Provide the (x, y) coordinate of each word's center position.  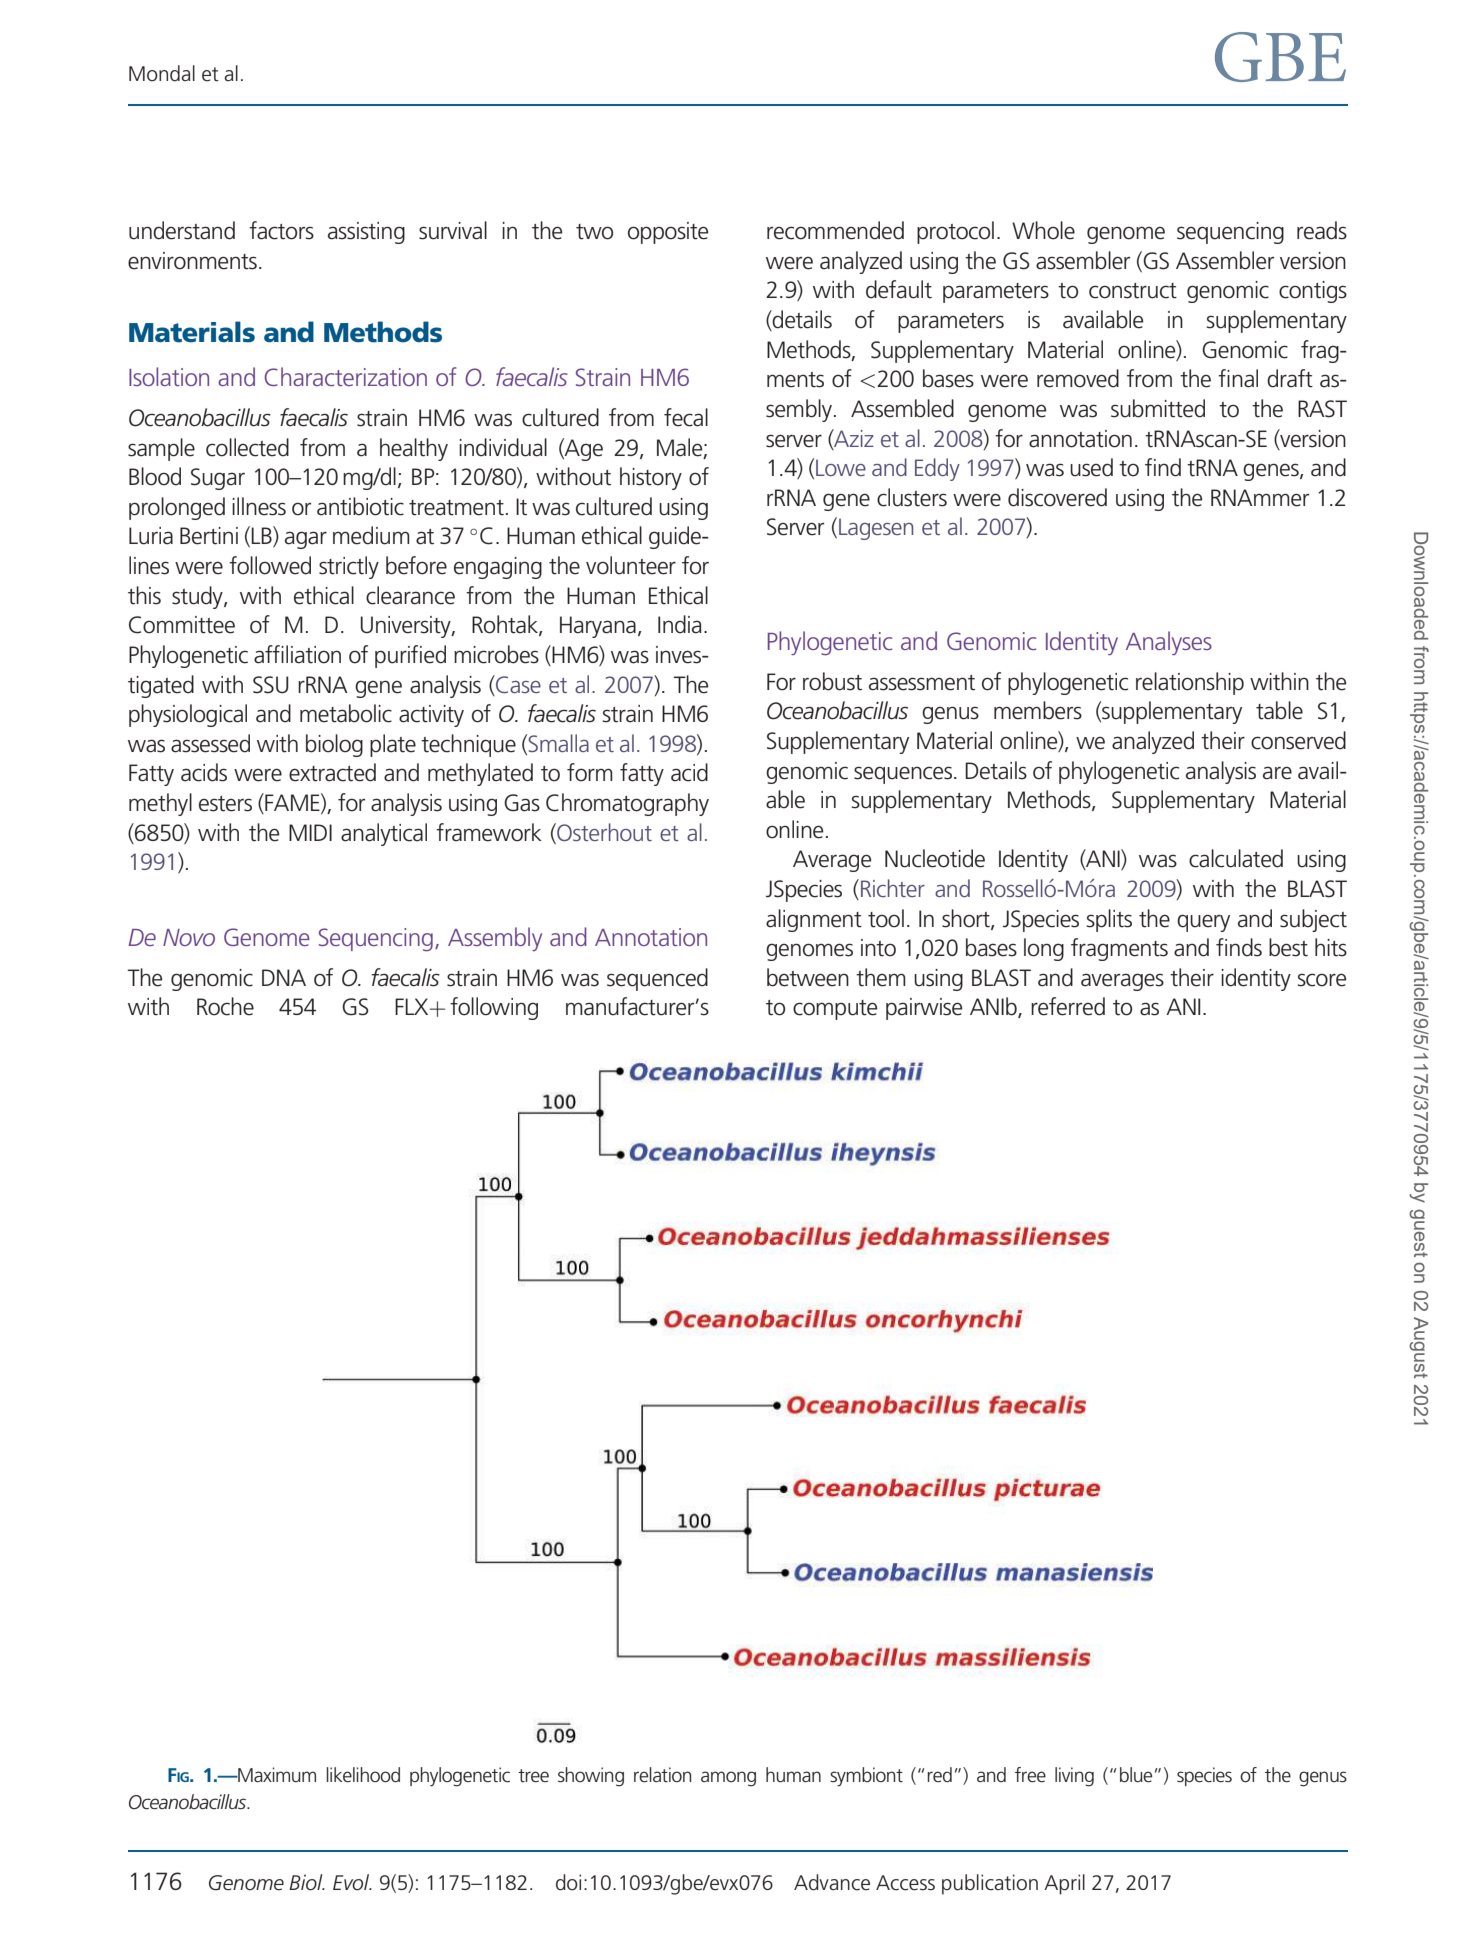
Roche (225, 1006)
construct (1133, 291)
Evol (352, 1882)
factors (281, 230)
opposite (668, 233)
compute (835, 1010)
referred (1068, 1006)
